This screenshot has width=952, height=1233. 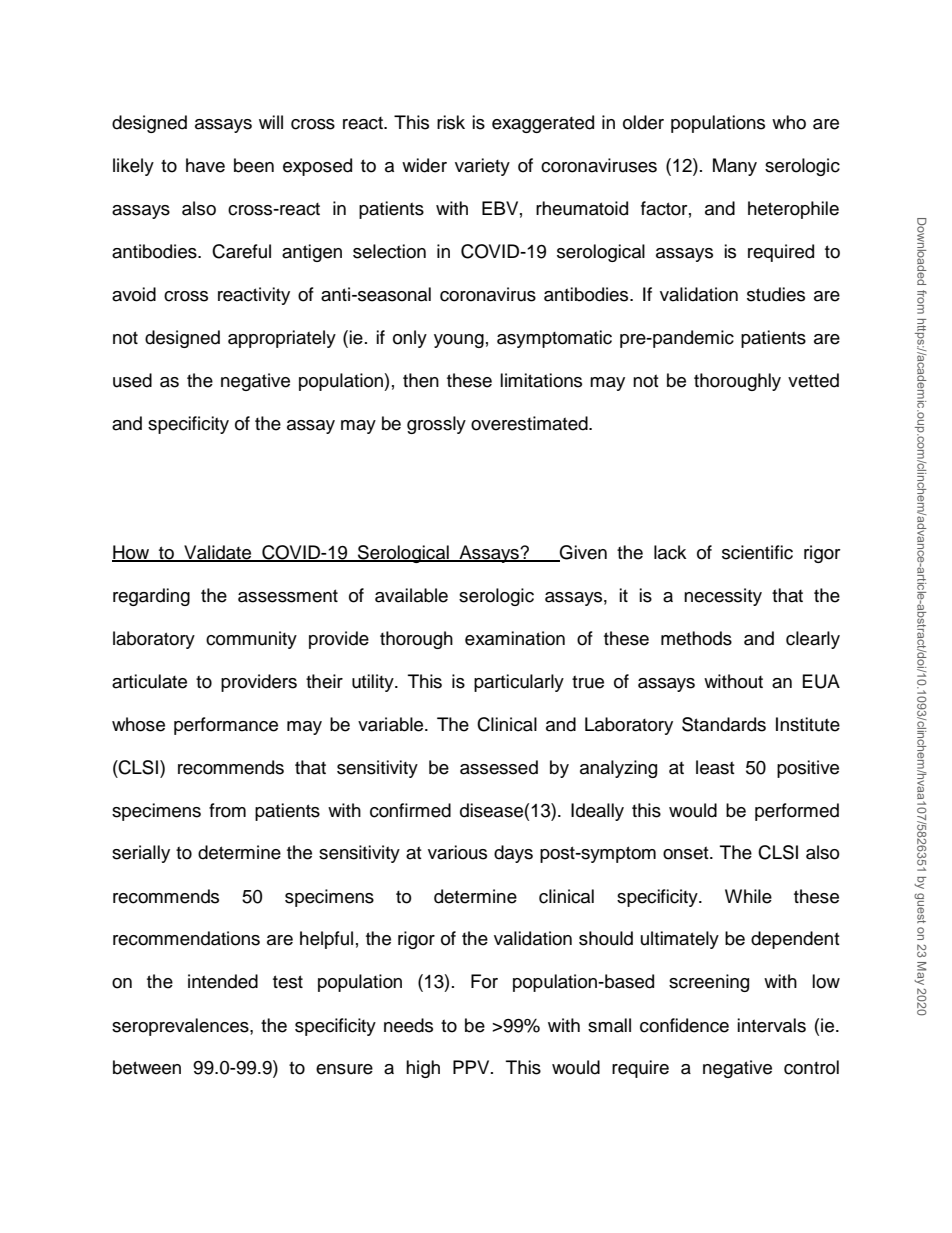 I want to click on performance, so click(x=226, y=726).
